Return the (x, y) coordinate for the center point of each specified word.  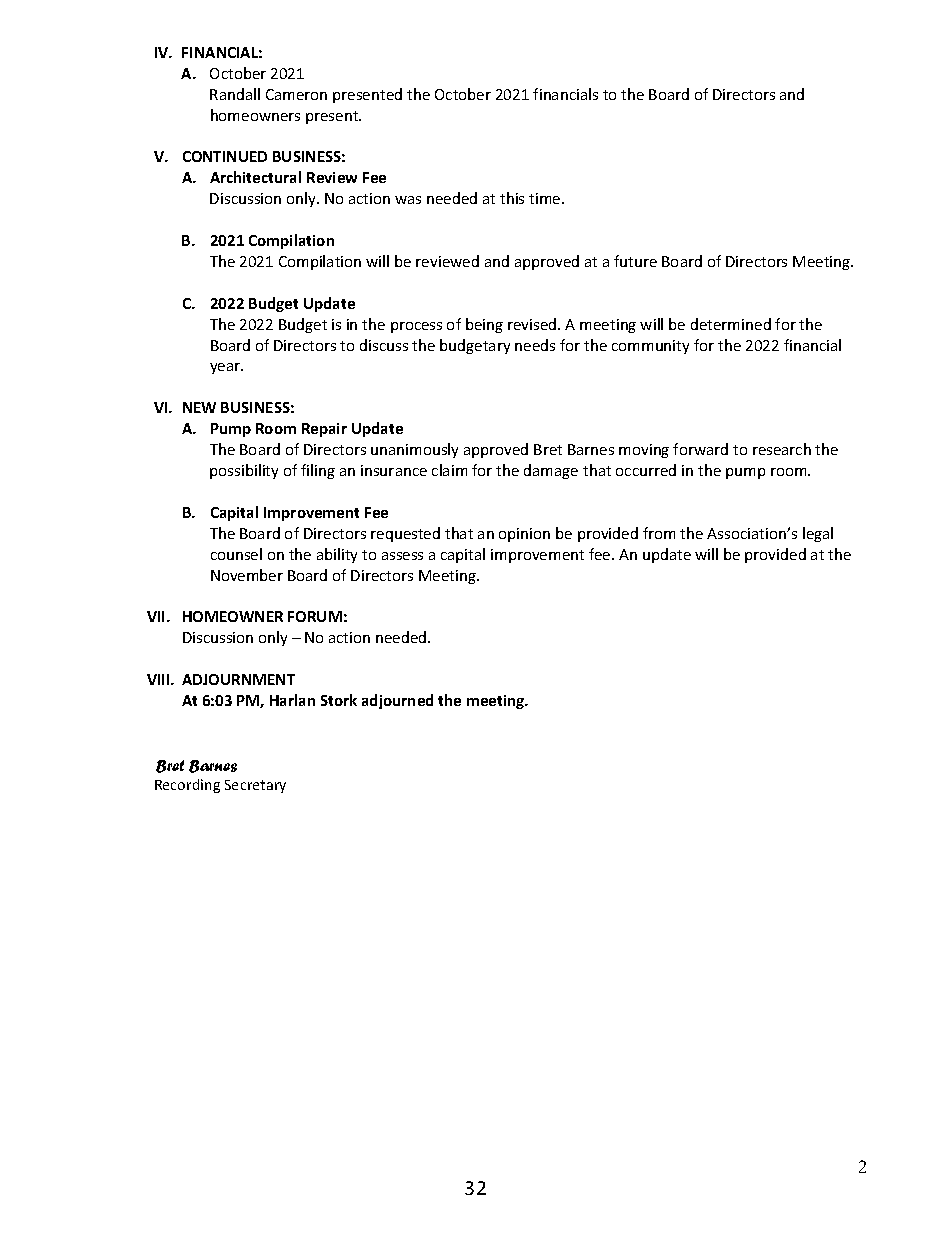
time (546, 198)
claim (449, 470)
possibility (244, 471)
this (512, 198)
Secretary (255, 786)
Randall (235, 94)
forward (700, 449)
